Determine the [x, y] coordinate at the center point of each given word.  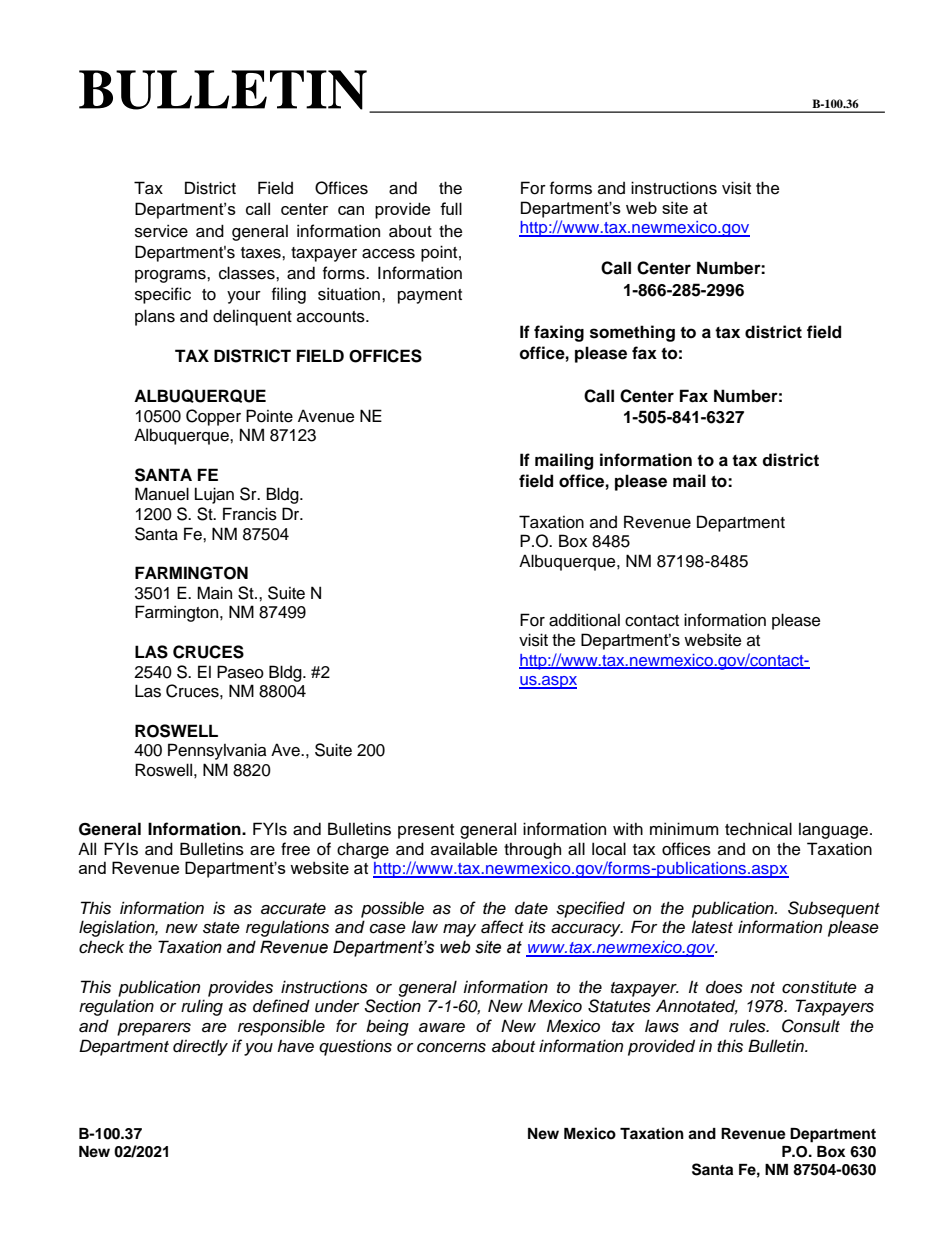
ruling [202, 1007]
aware [442, 1028]
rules [748, 1026]
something [632, 333]
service [161, 231]
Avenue [326, 416]
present [426, 831]
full [451, 208]
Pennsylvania [217, 751]
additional [584, 620]
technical [758, 829]
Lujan [214, 495]
